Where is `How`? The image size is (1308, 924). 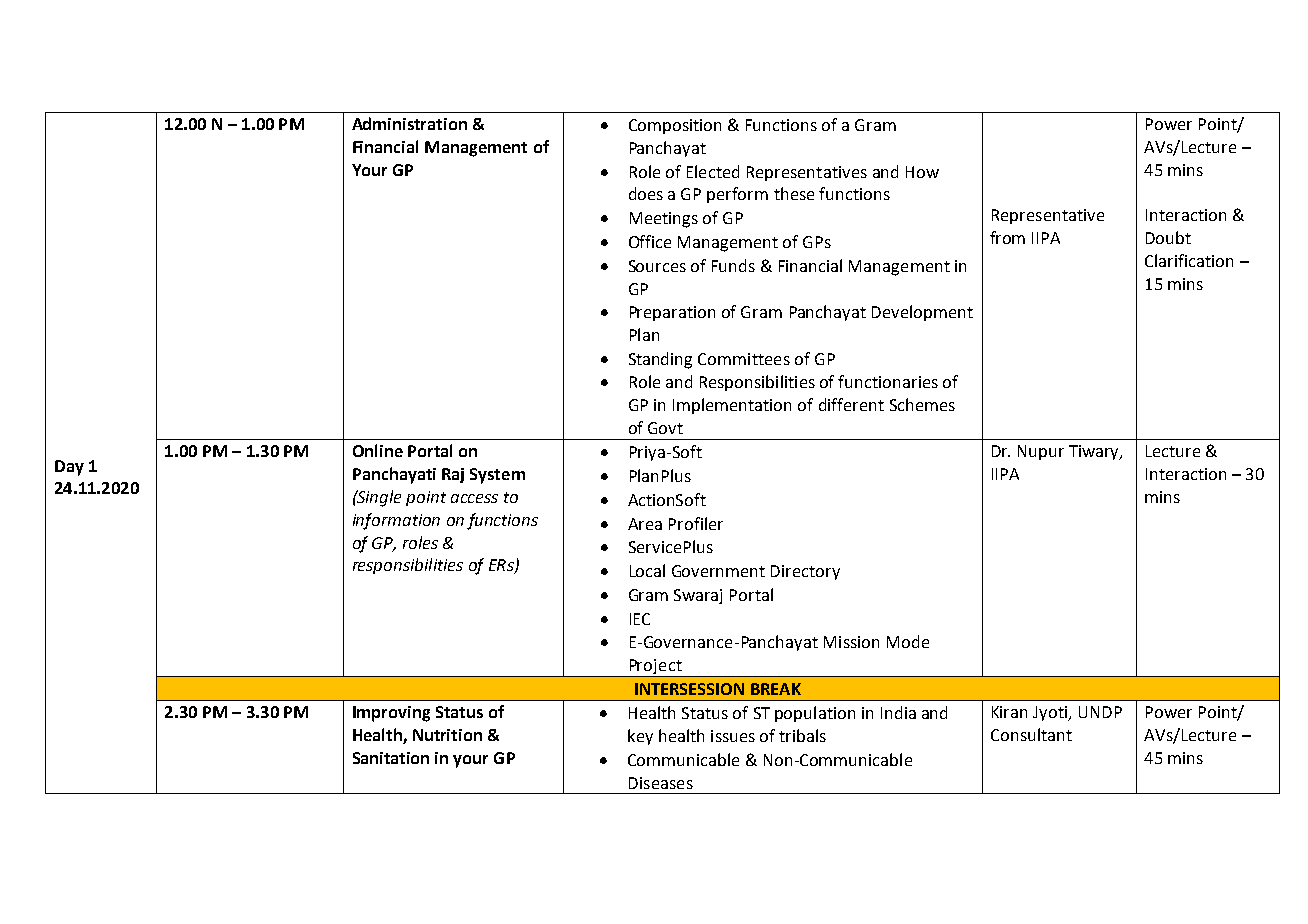 How is located at coordinates (922, 172).
